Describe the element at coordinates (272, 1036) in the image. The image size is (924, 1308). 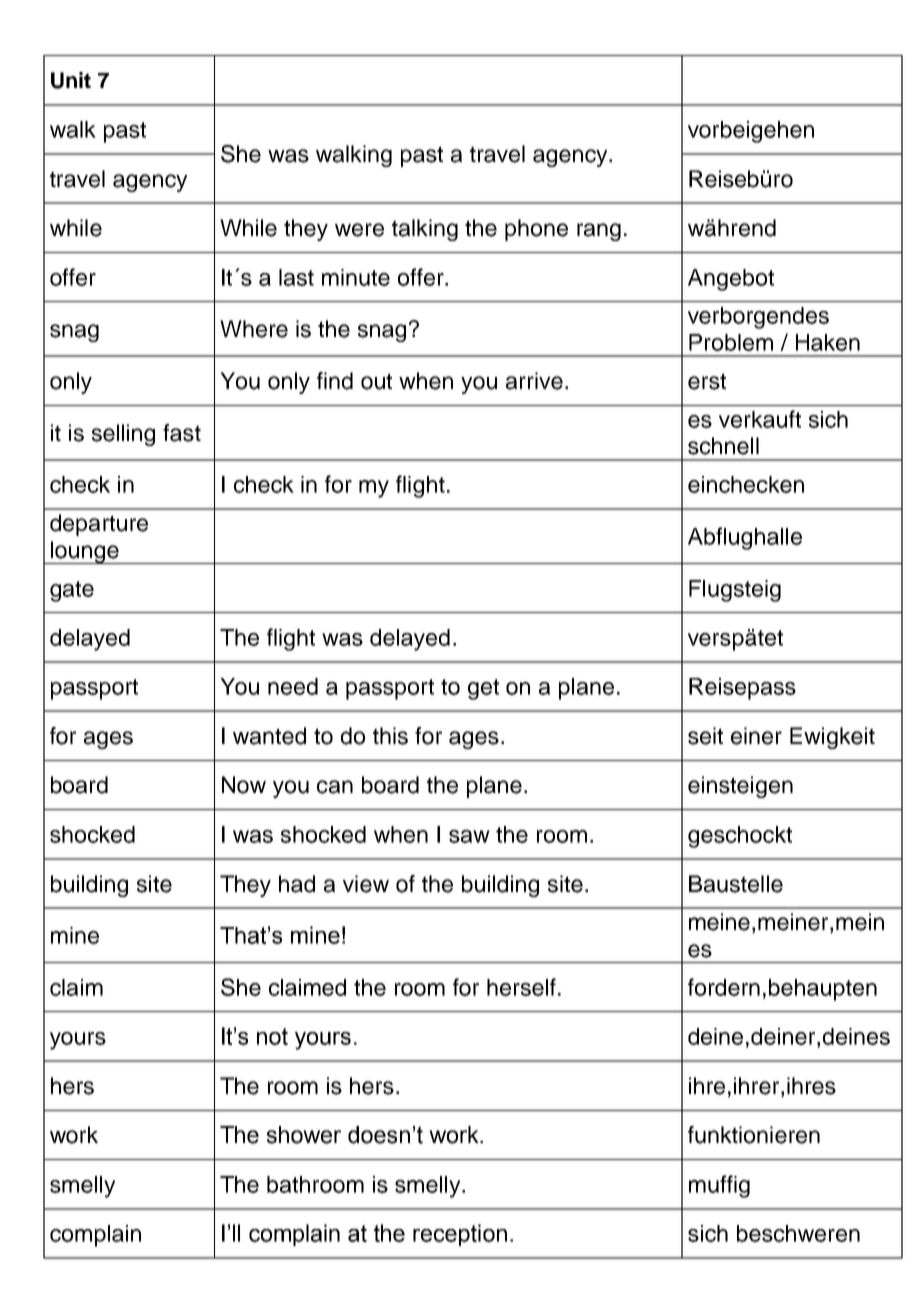
I see `not` at that location.
